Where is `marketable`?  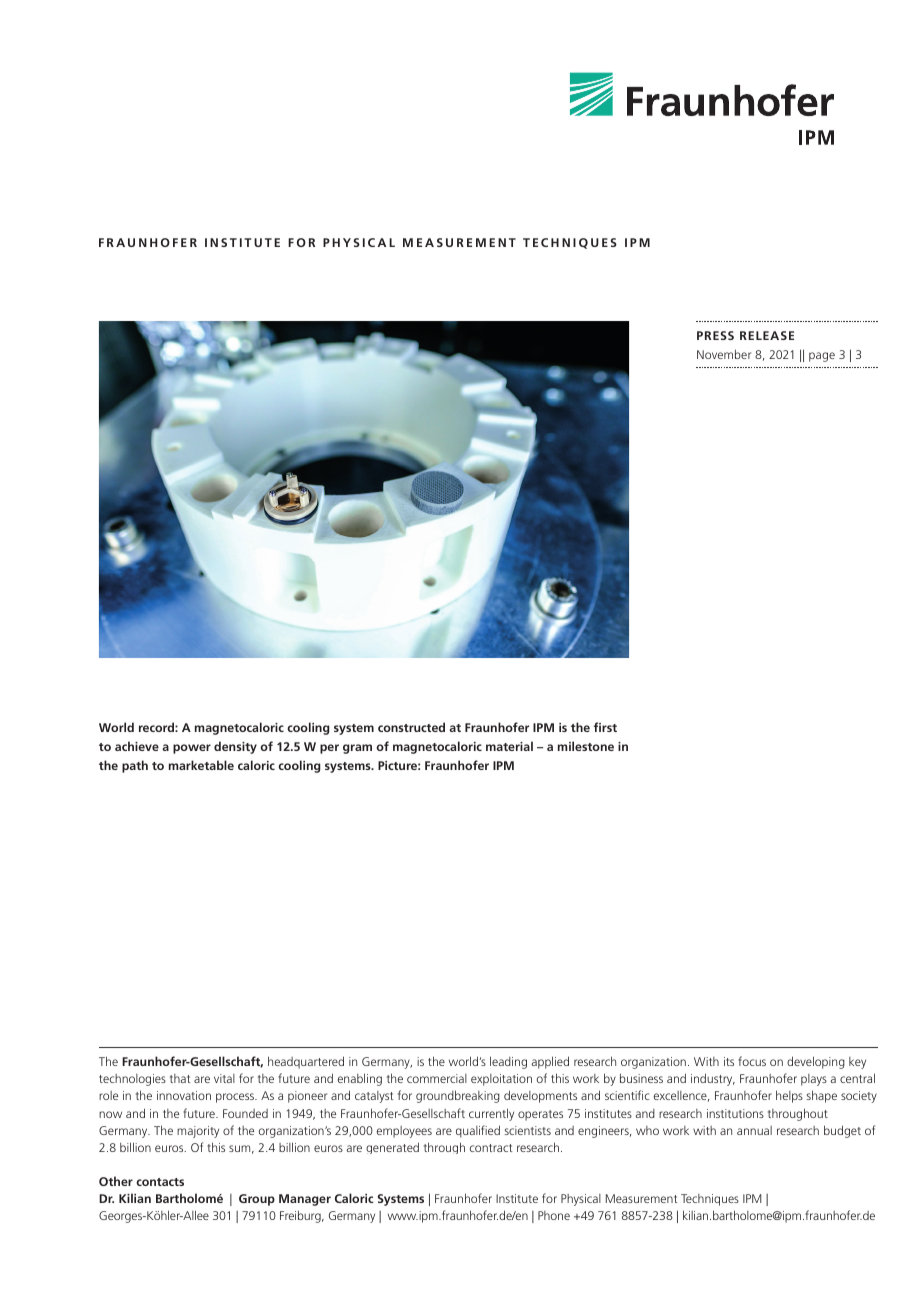
marketable is located at coordinates (201, 765).
